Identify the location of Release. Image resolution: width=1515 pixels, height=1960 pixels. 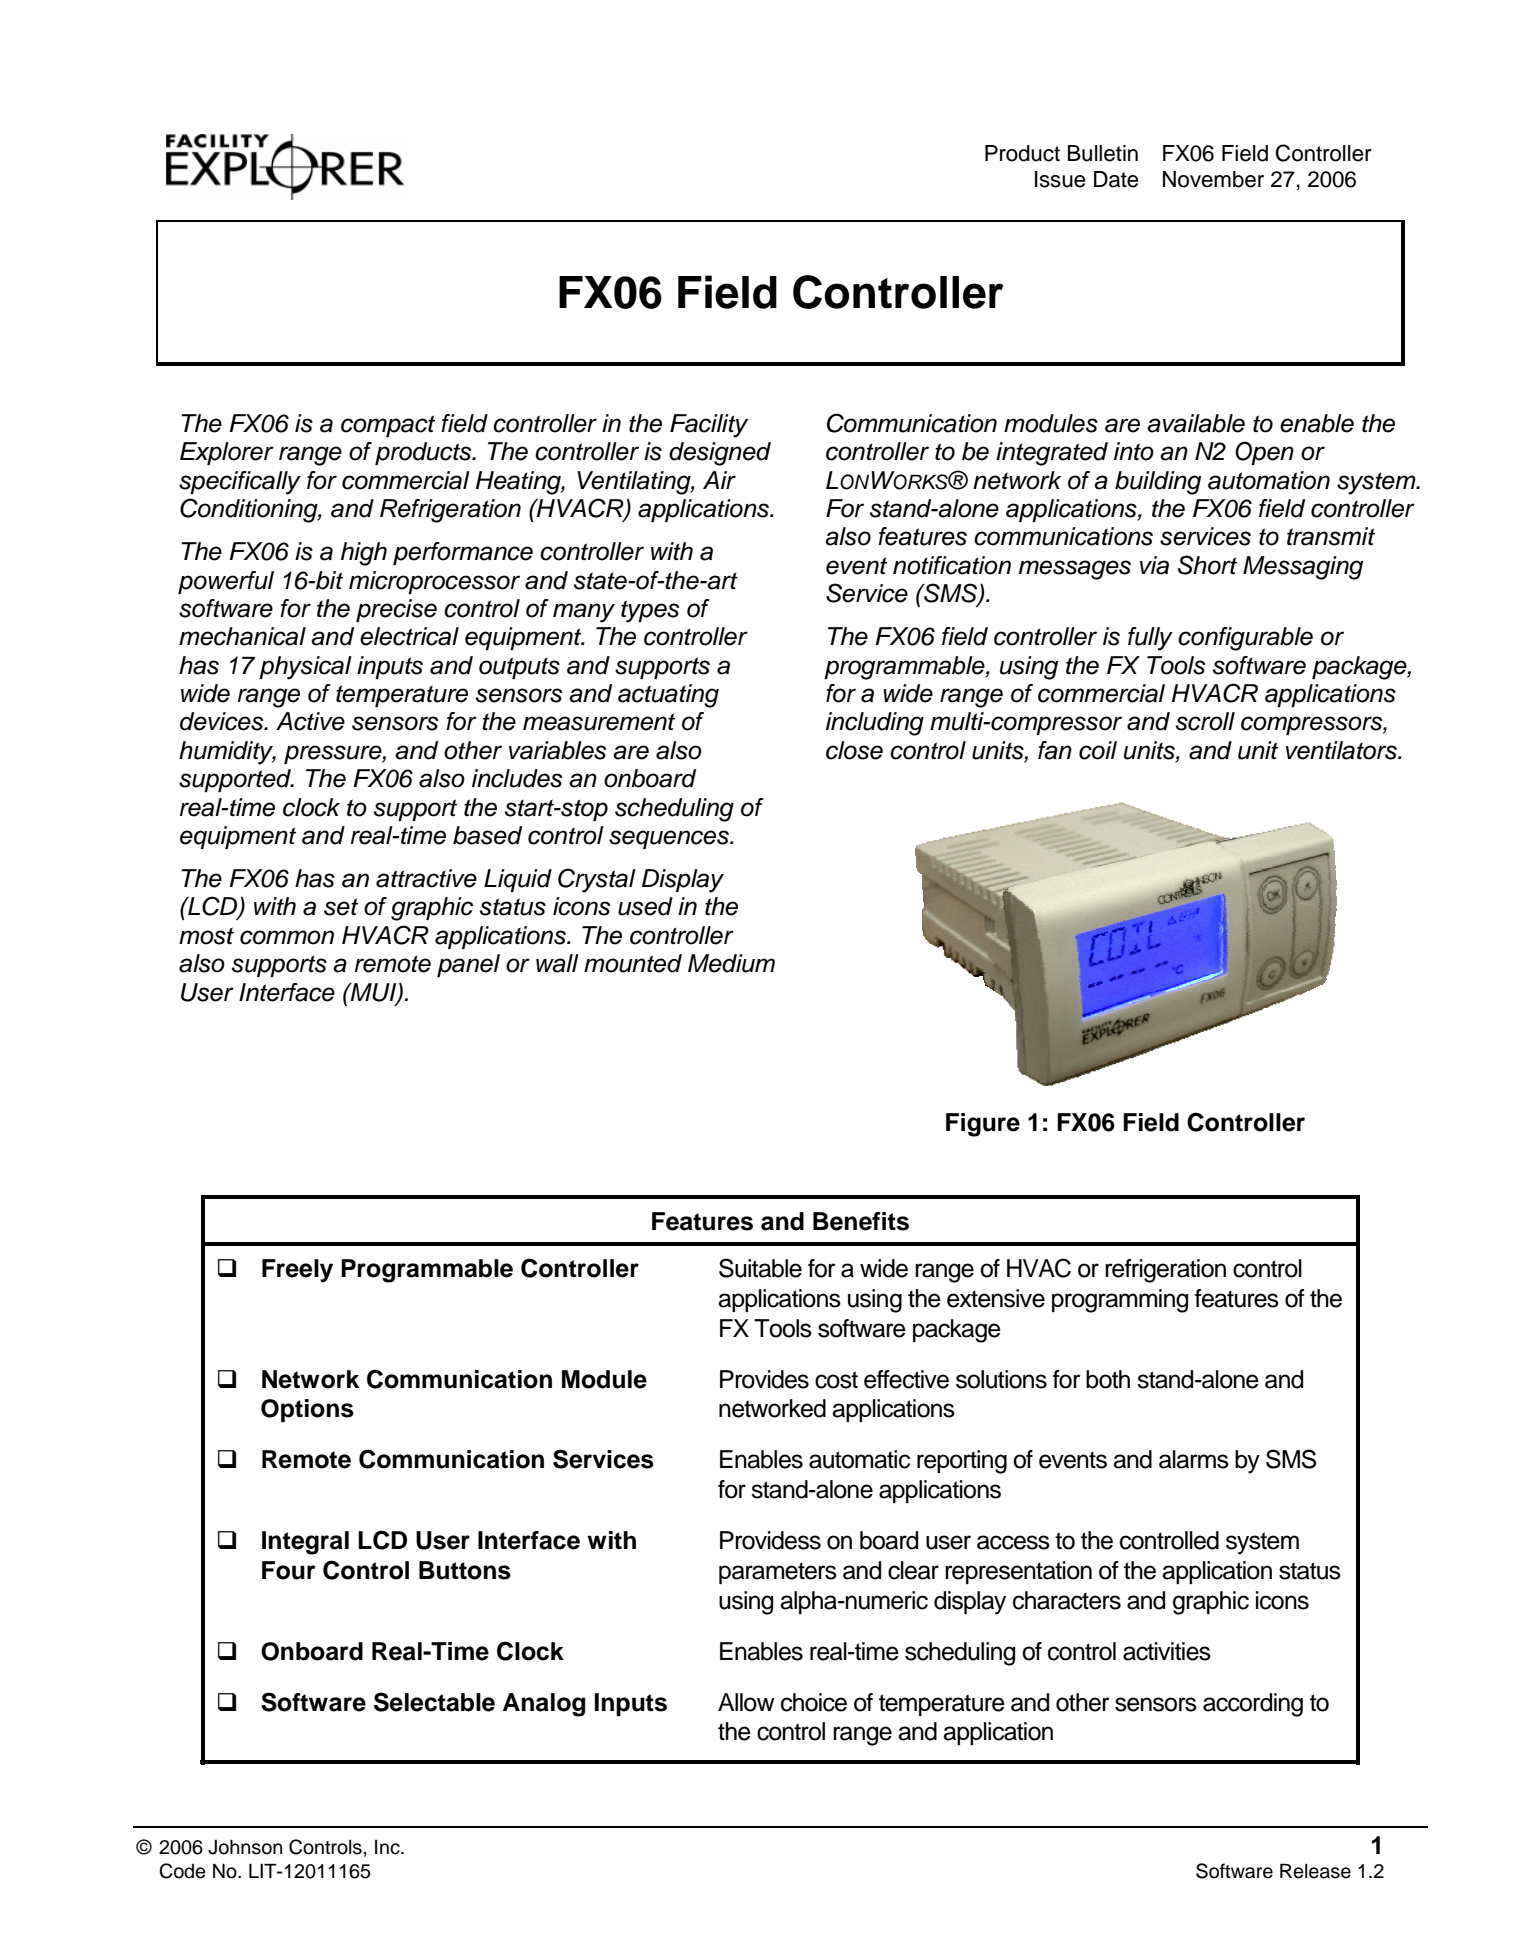
(1315, 1871).
